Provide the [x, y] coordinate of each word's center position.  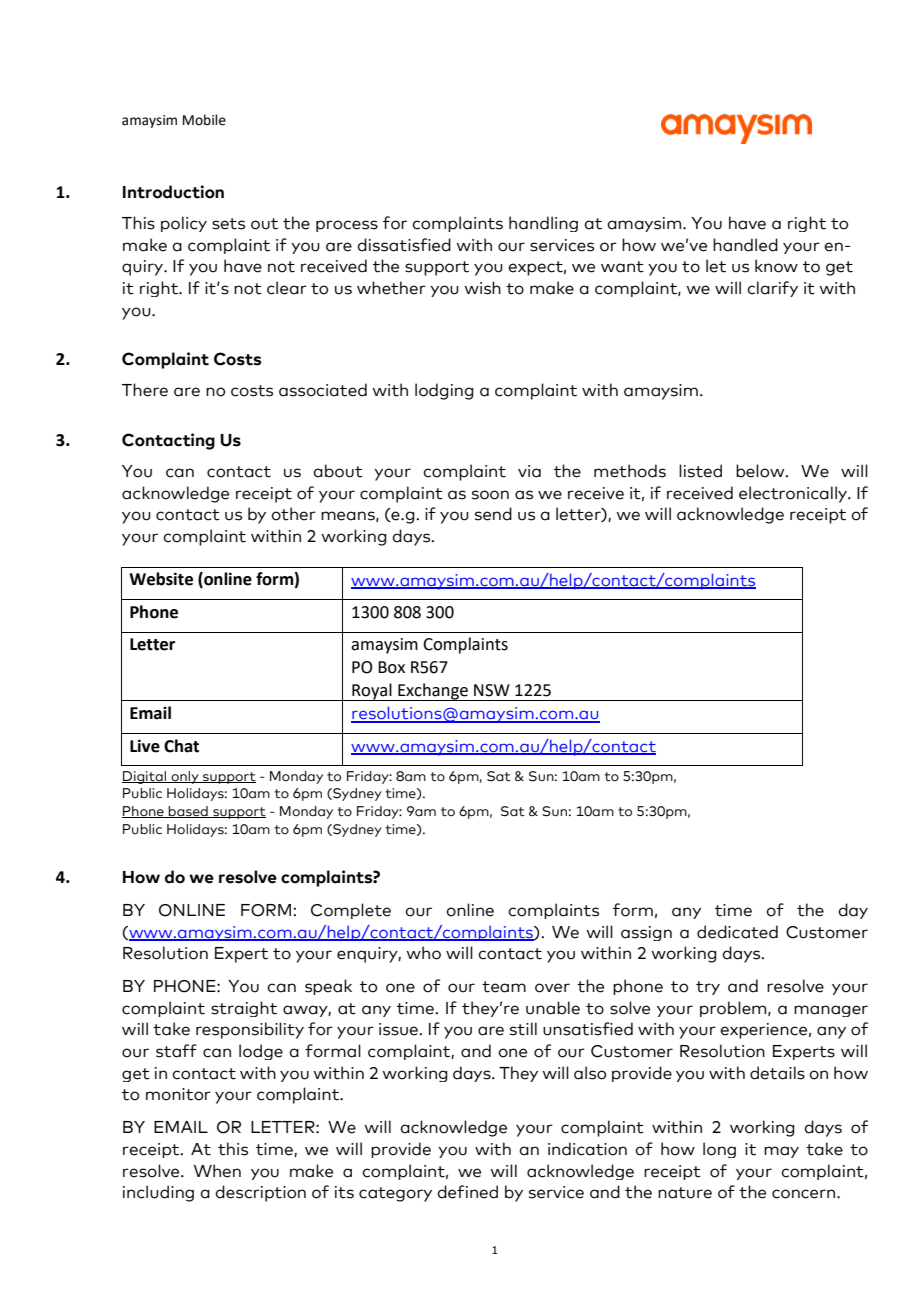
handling [543, 224]
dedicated [737, 932]
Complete [351, 911]
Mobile [204, 120]
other [293, 514]
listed [700, 471]
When [217, 1171]
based [188, 812]
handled [745, 245]
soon [490, 495]
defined [467, 1192]
